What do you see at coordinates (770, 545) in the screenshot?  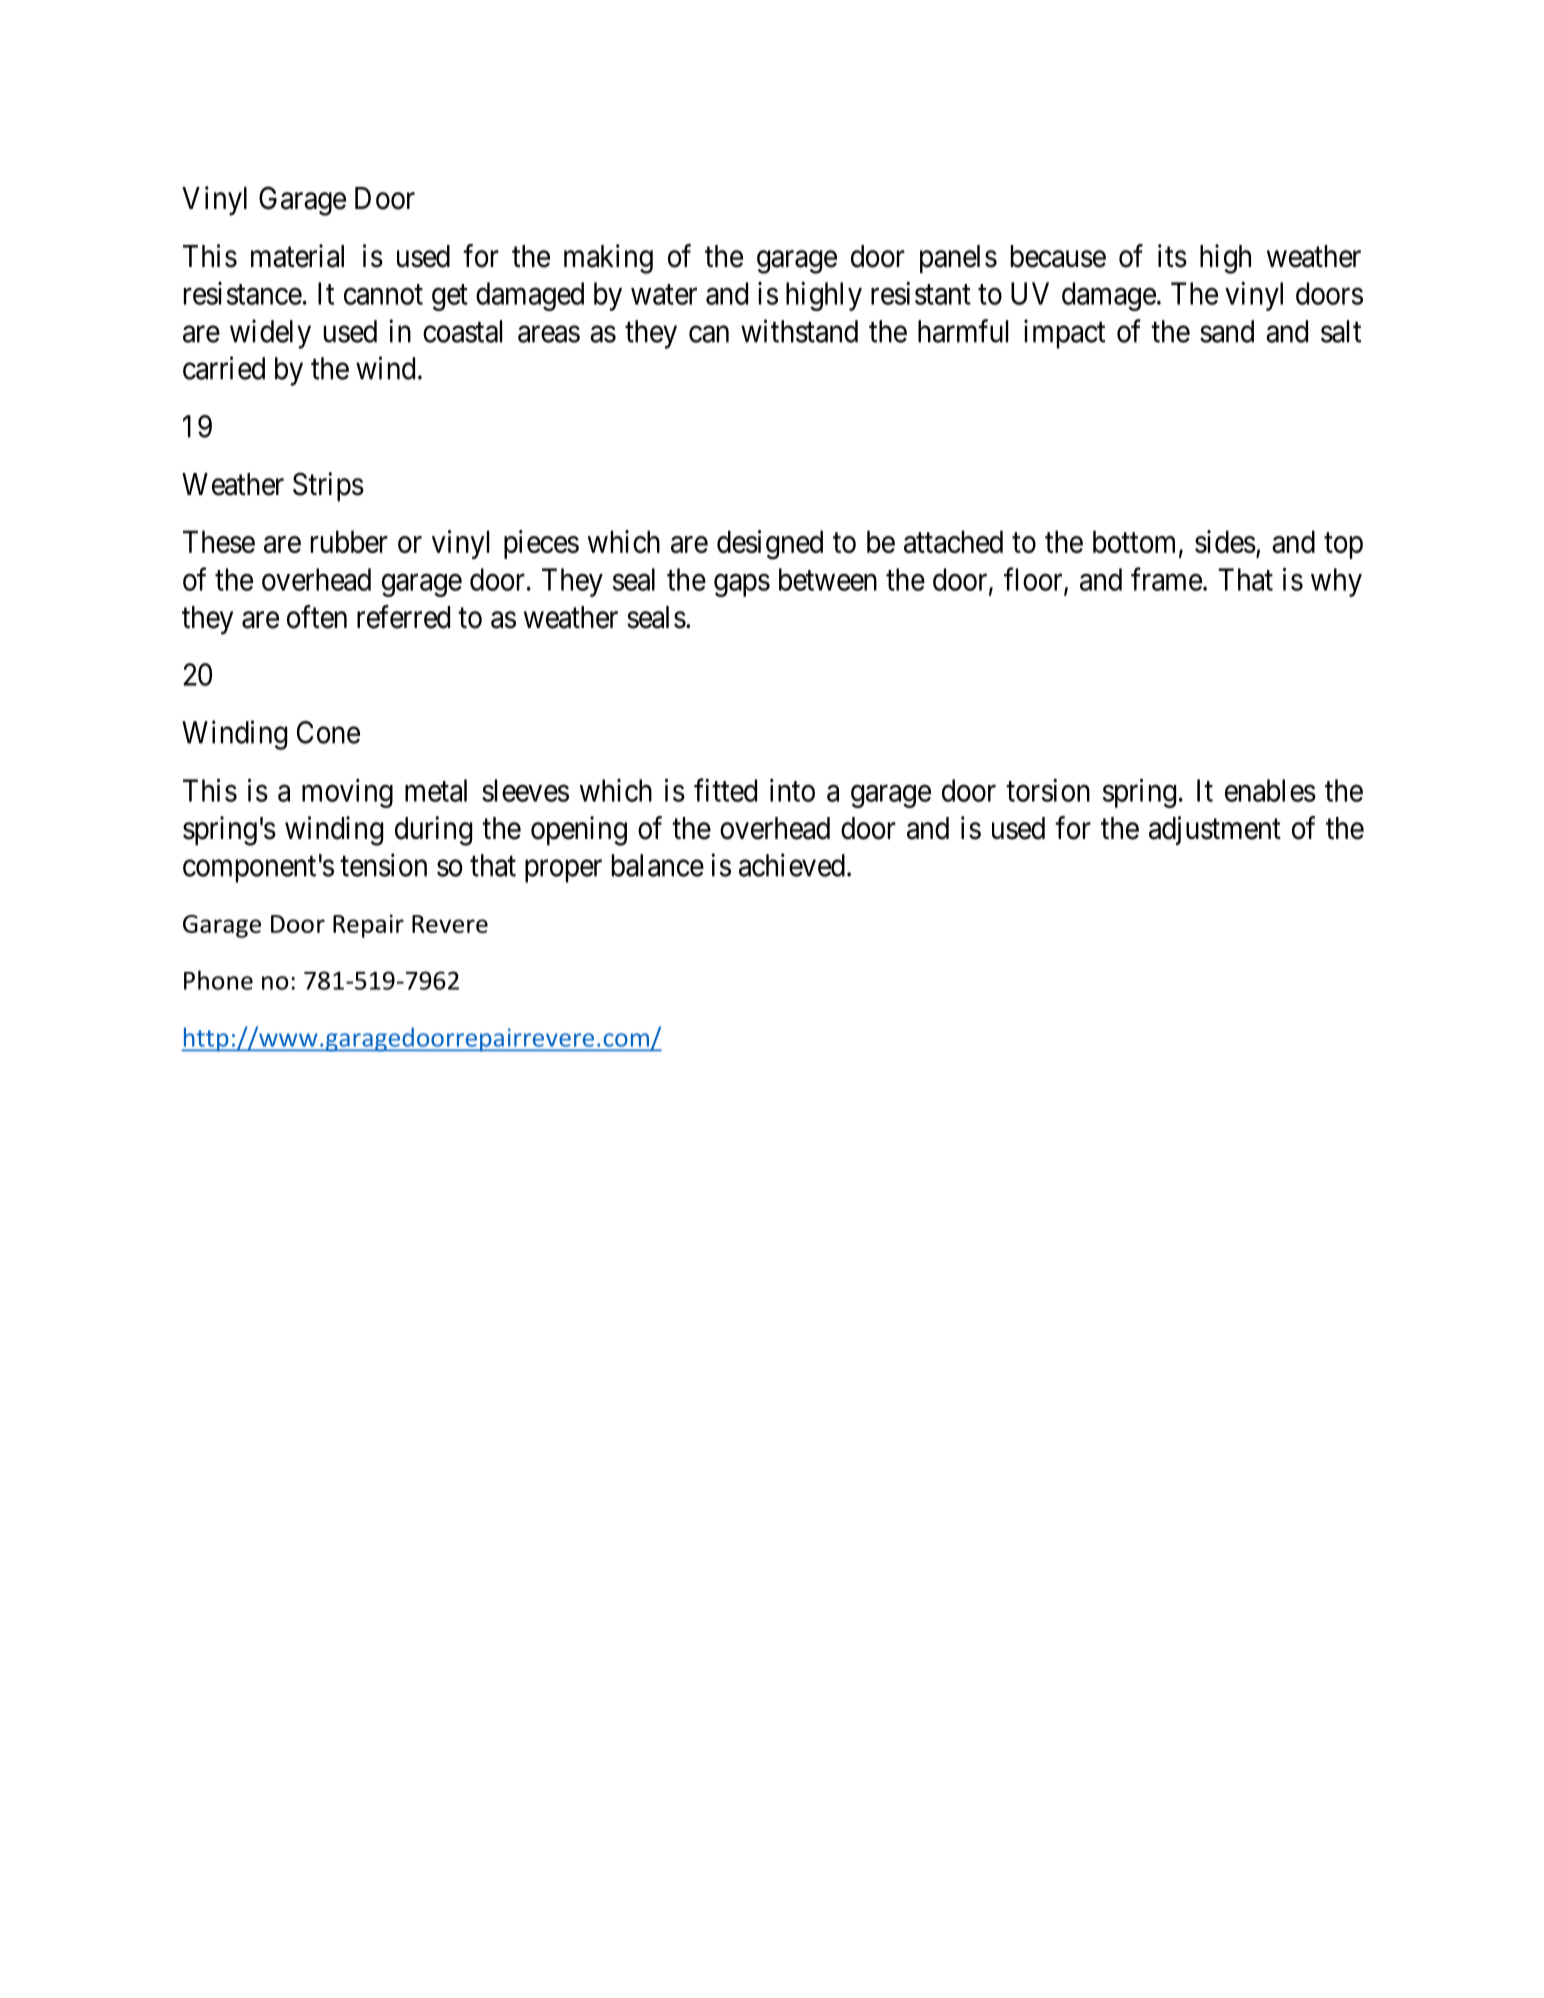 I see `designed` at bounding box center [770, 545].
